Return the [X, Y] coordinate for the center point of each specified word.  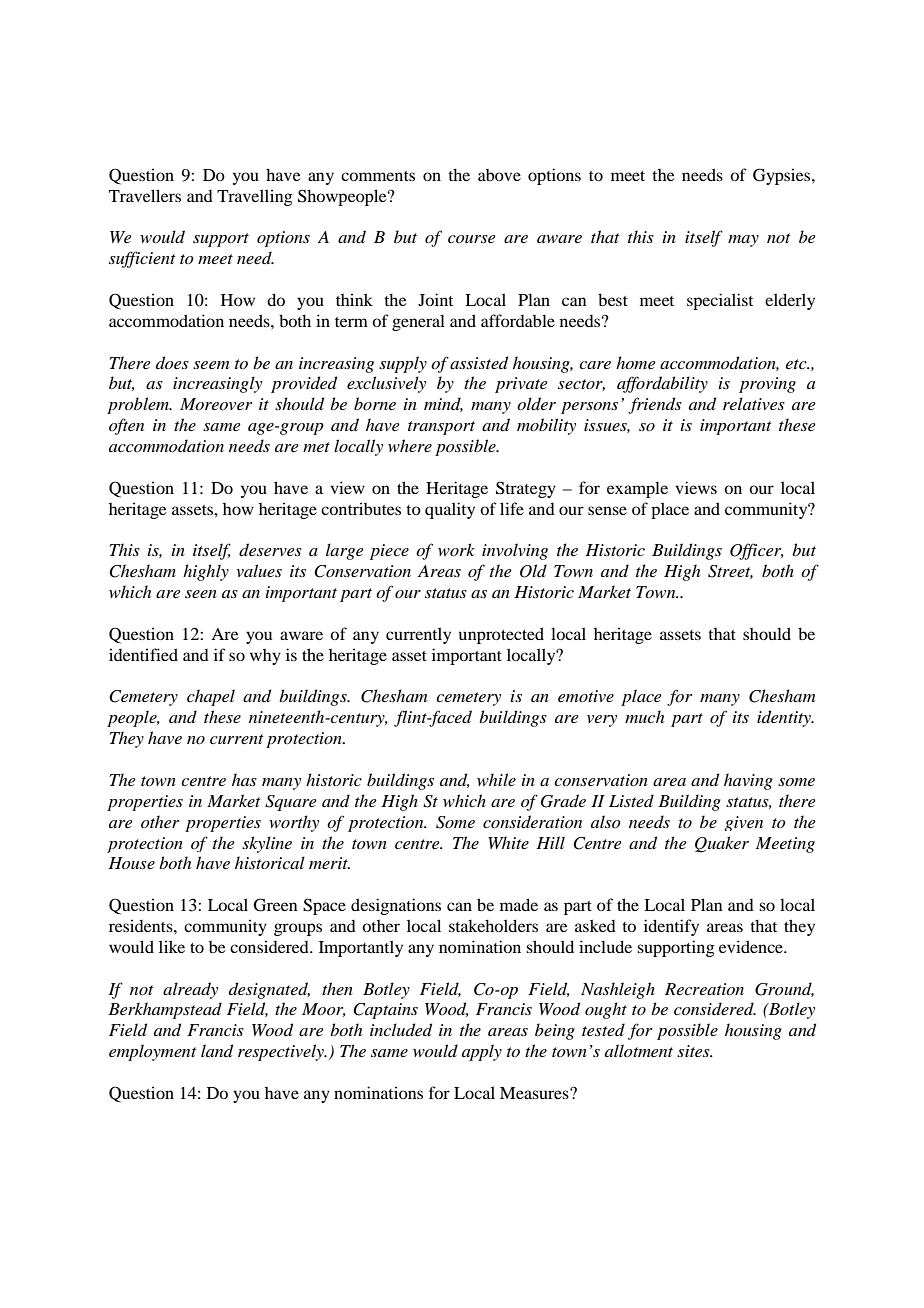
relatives [754, 403]
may [743, 241]
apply [482, 1052]
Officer [757, 551]
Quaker [722, 844]
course [472, 239]
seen [201, 594]
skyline [267, 844]
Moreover [216, 404]
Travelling [255, 197]
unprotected [501, 635]
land [217, 1050]
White [508, 842]
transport [441, 428]
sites [694, 1051]
